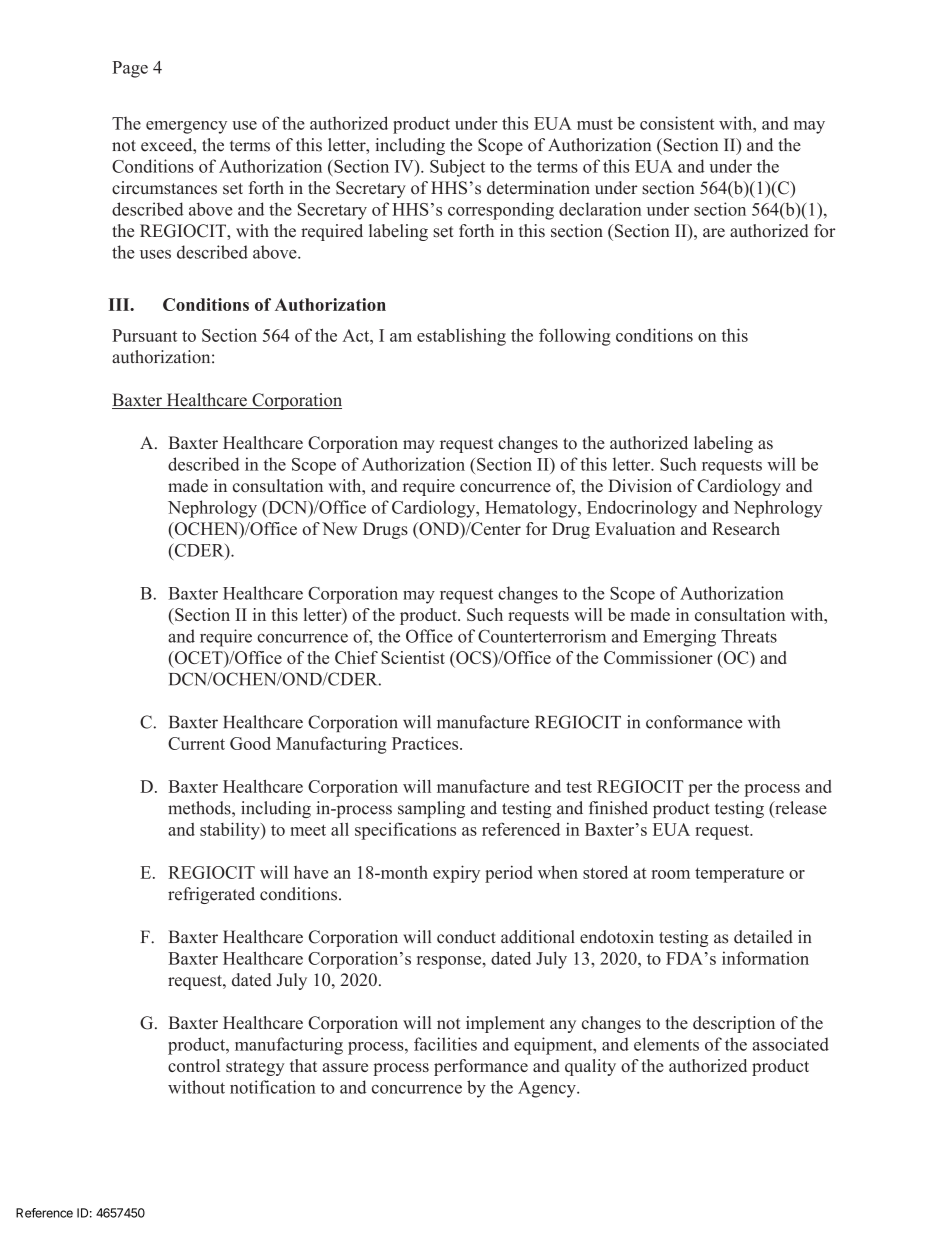 The width and height of the screenshot is (952, 1233). Describe the element at coordinates (461, 337) in the screenshot. I see `establishing` at that location.
